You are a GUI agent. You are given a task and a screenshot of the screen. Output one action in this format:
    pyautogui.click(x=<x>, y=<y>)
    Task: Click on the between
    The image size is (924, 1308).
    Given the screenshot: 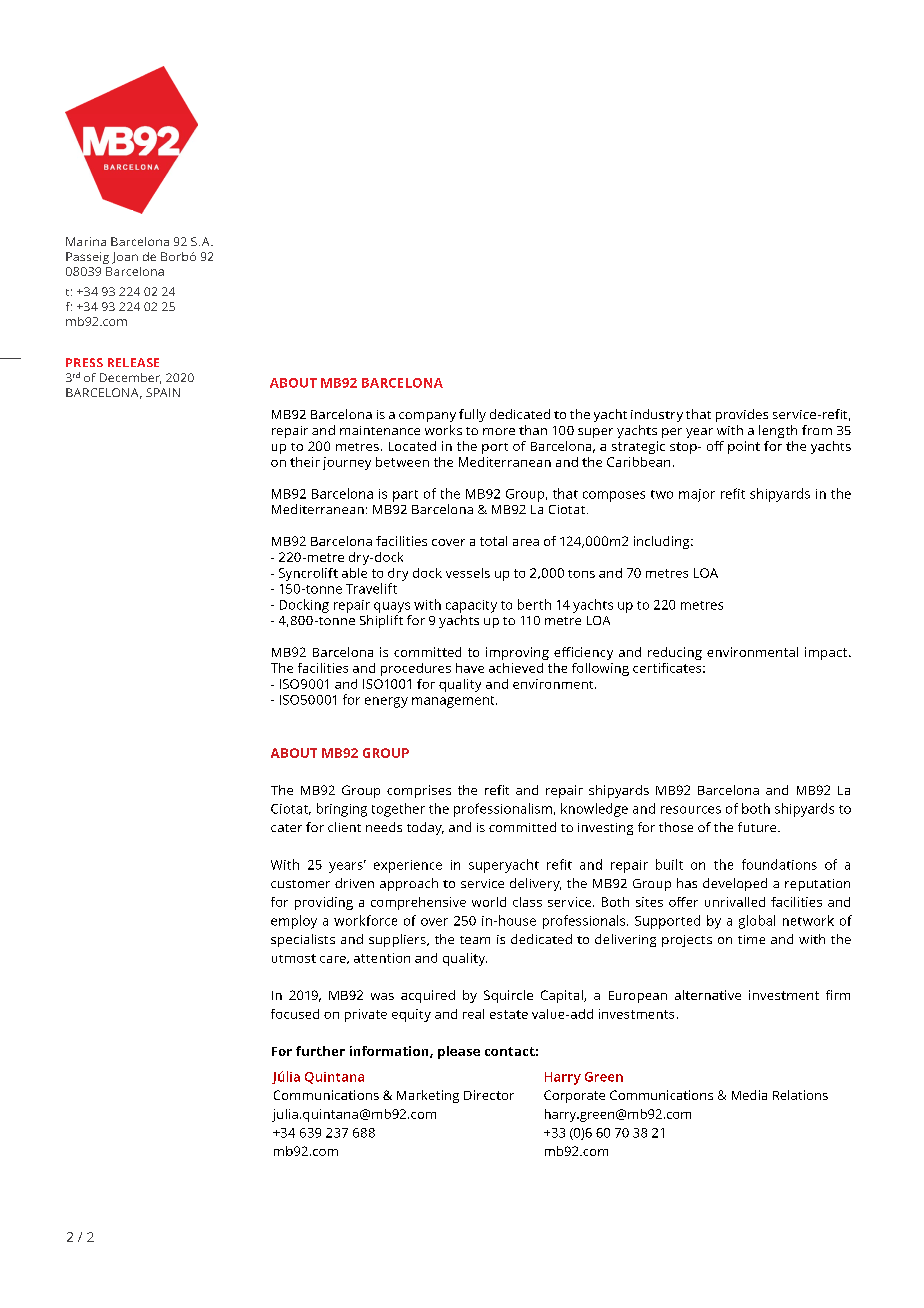 What is the action you would take?
    pyautogui.click(x=402, y=462)
